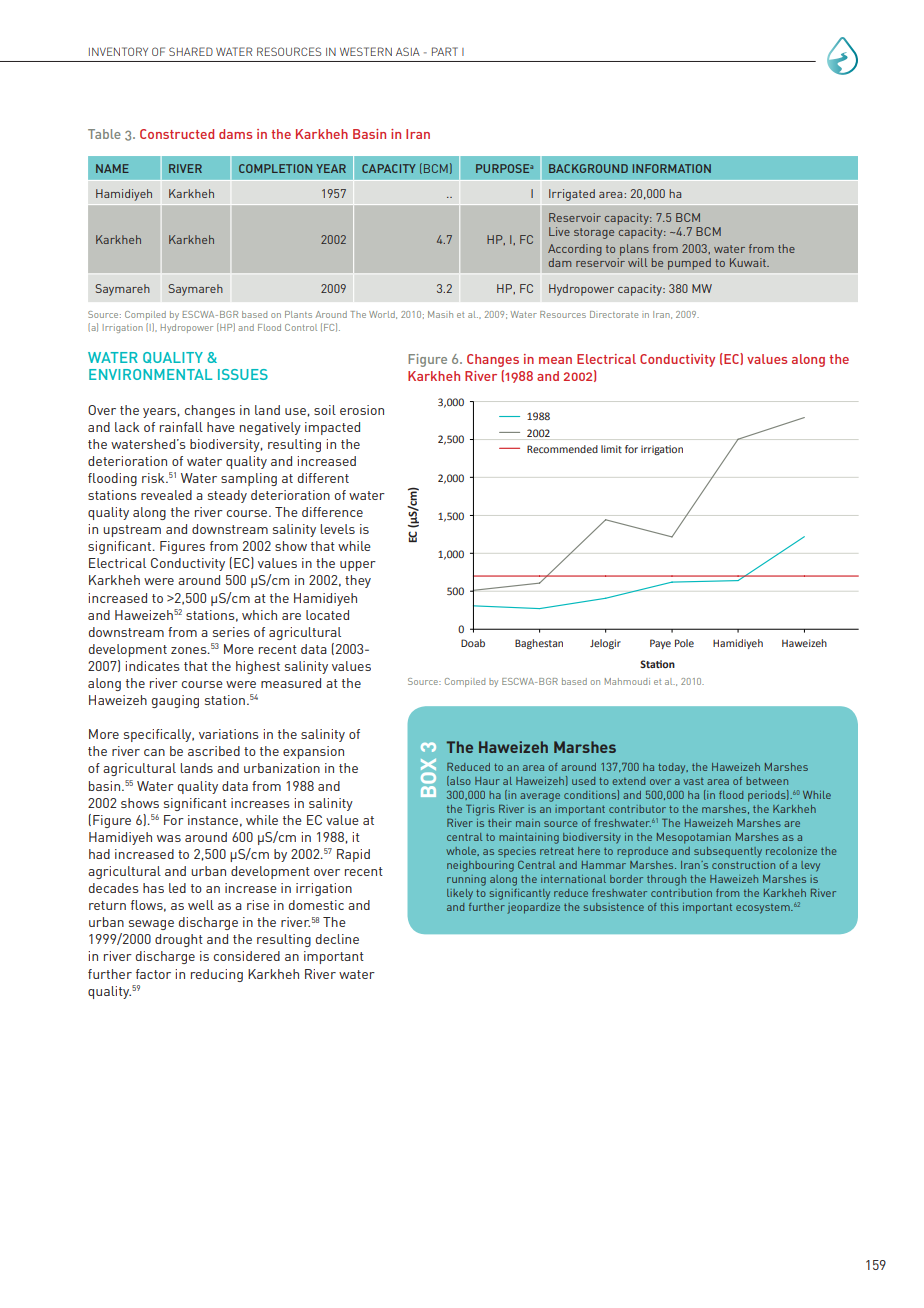 This screenshot has width=924, height=1308. What do you see at coordinates (673, 768) in the screenshot?
I see `today` at bounding box center [673, 768].
